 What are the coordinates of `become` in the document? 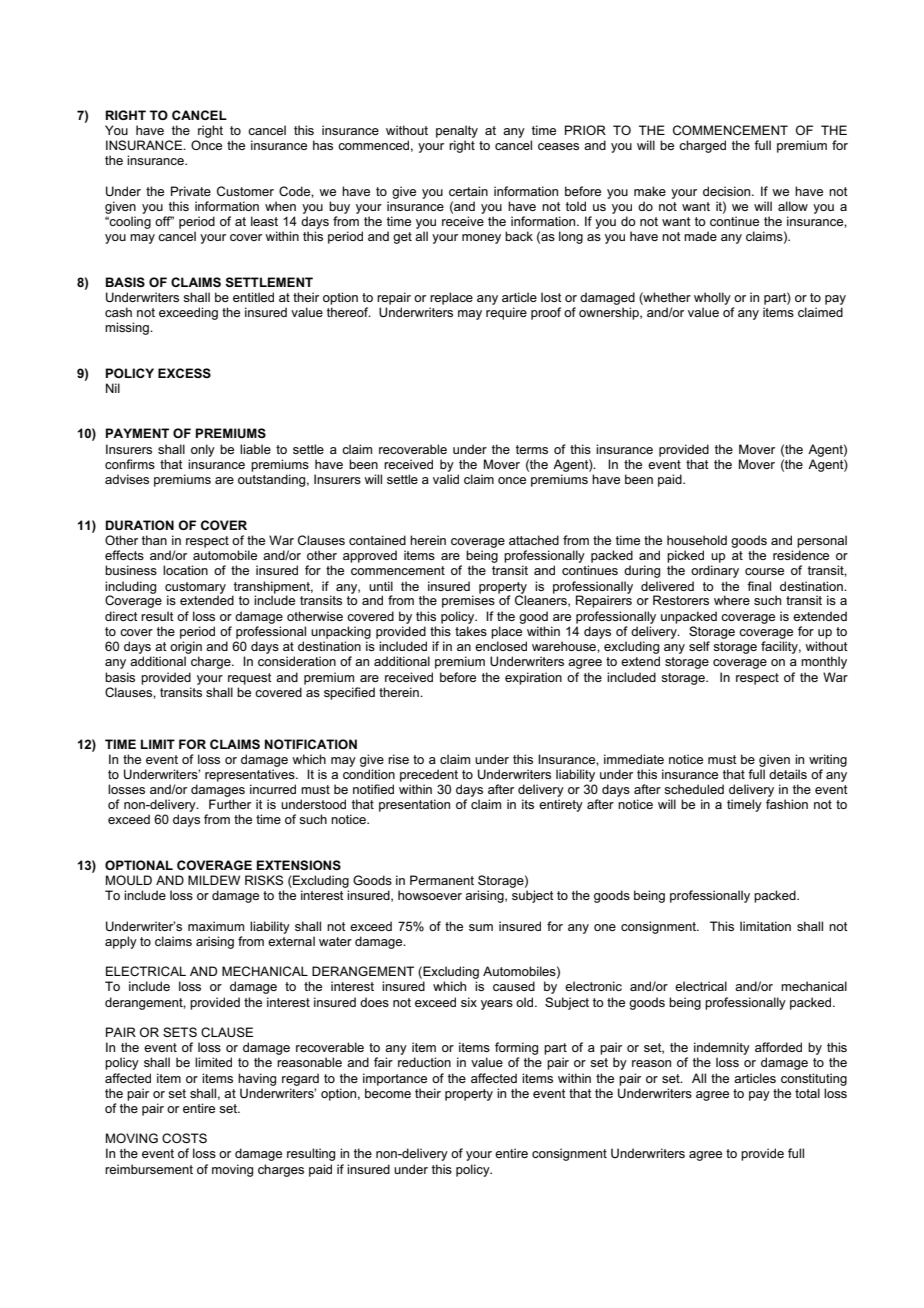 It's located at (388, 1093).
